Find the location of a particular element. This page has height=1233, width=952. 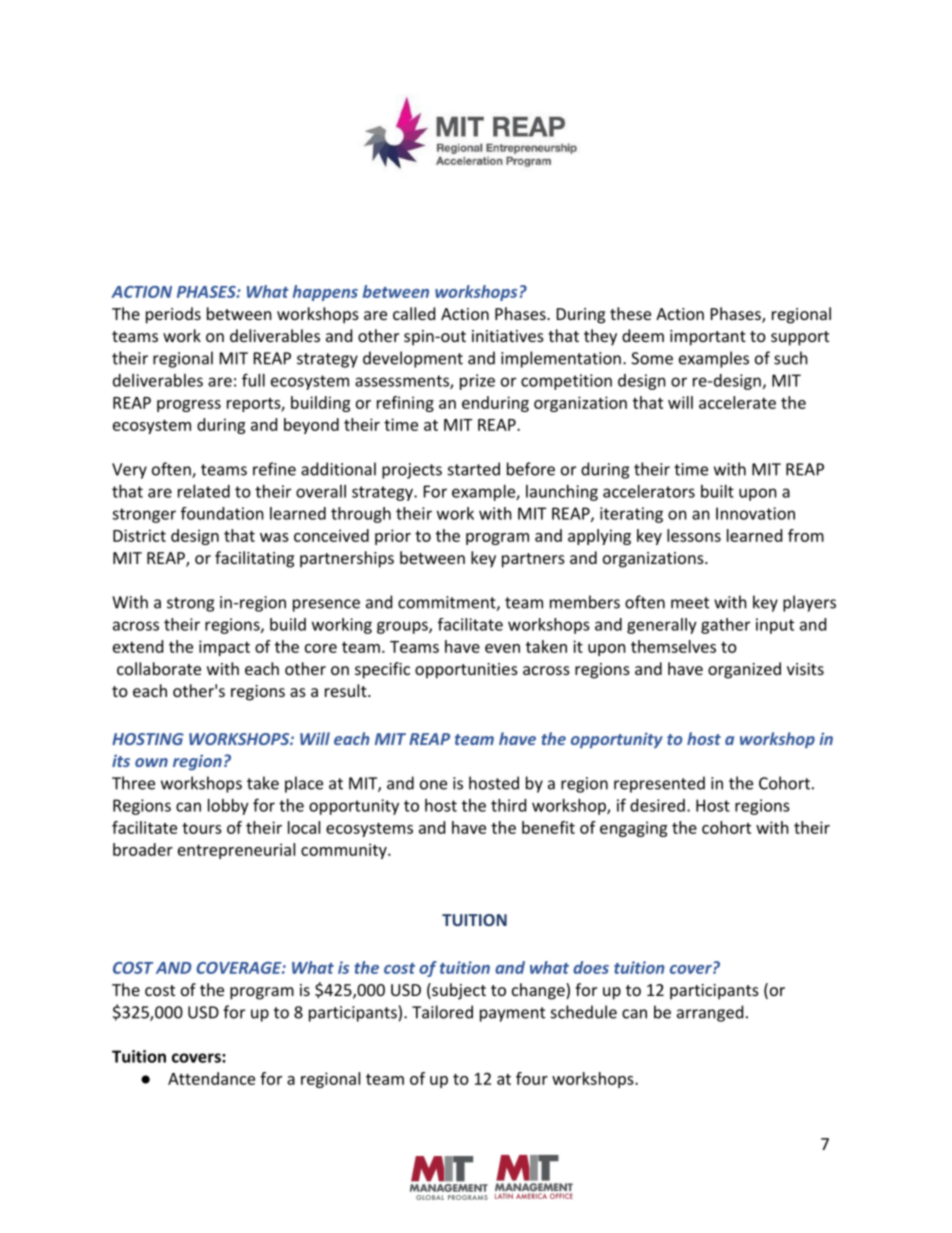

important is located at coordinates (708, 338).
